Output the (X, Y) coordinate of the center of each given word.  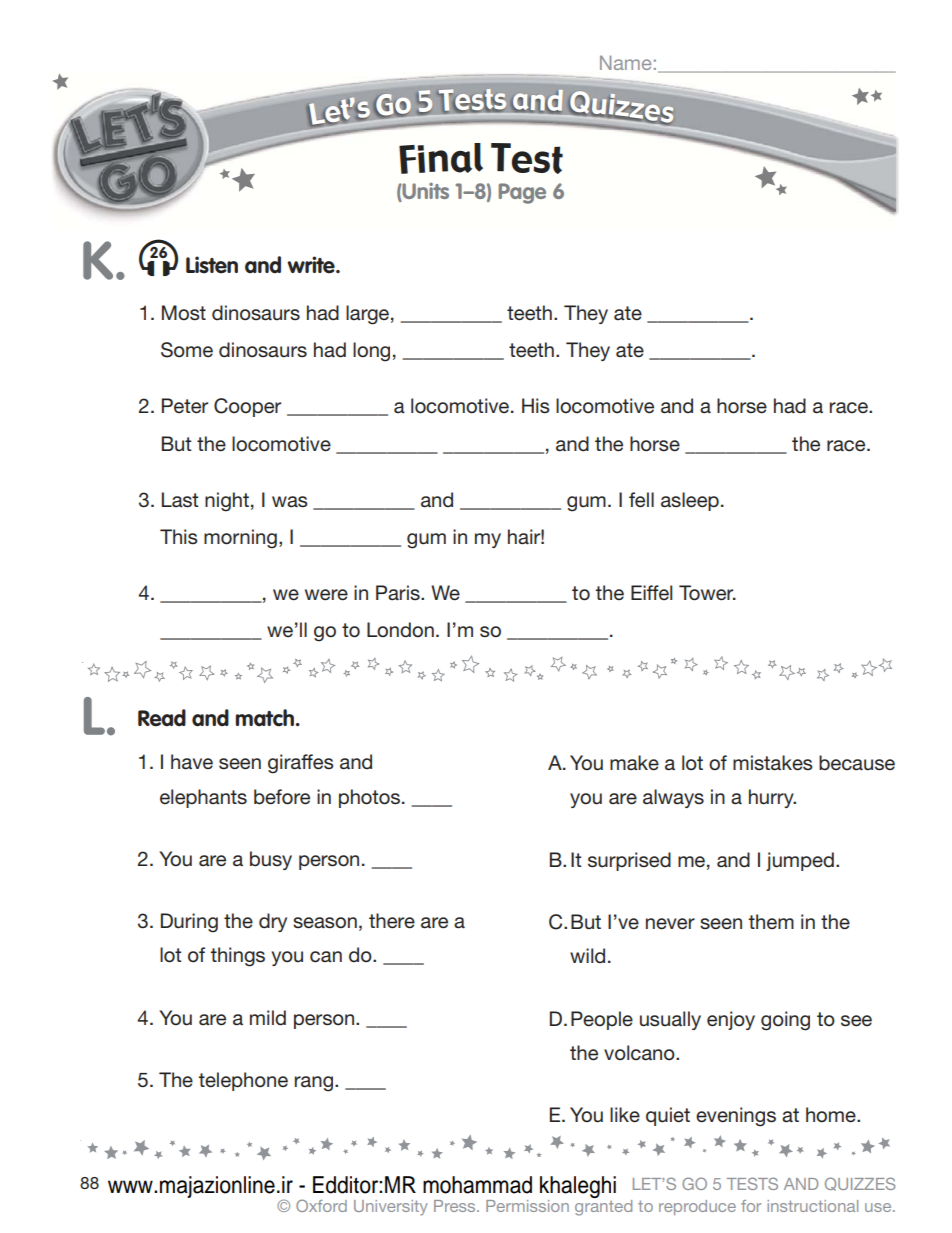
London (400, 630)
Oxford (321, 1205)
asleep (690, 501)
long (371, 352)
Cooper (247, 407)
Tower (707, 593)
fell (641, 500)
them (771, 921)
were (326, 595)
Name (625, 62)
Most (184, 313)
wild (587, 955)
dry (273, 922)
